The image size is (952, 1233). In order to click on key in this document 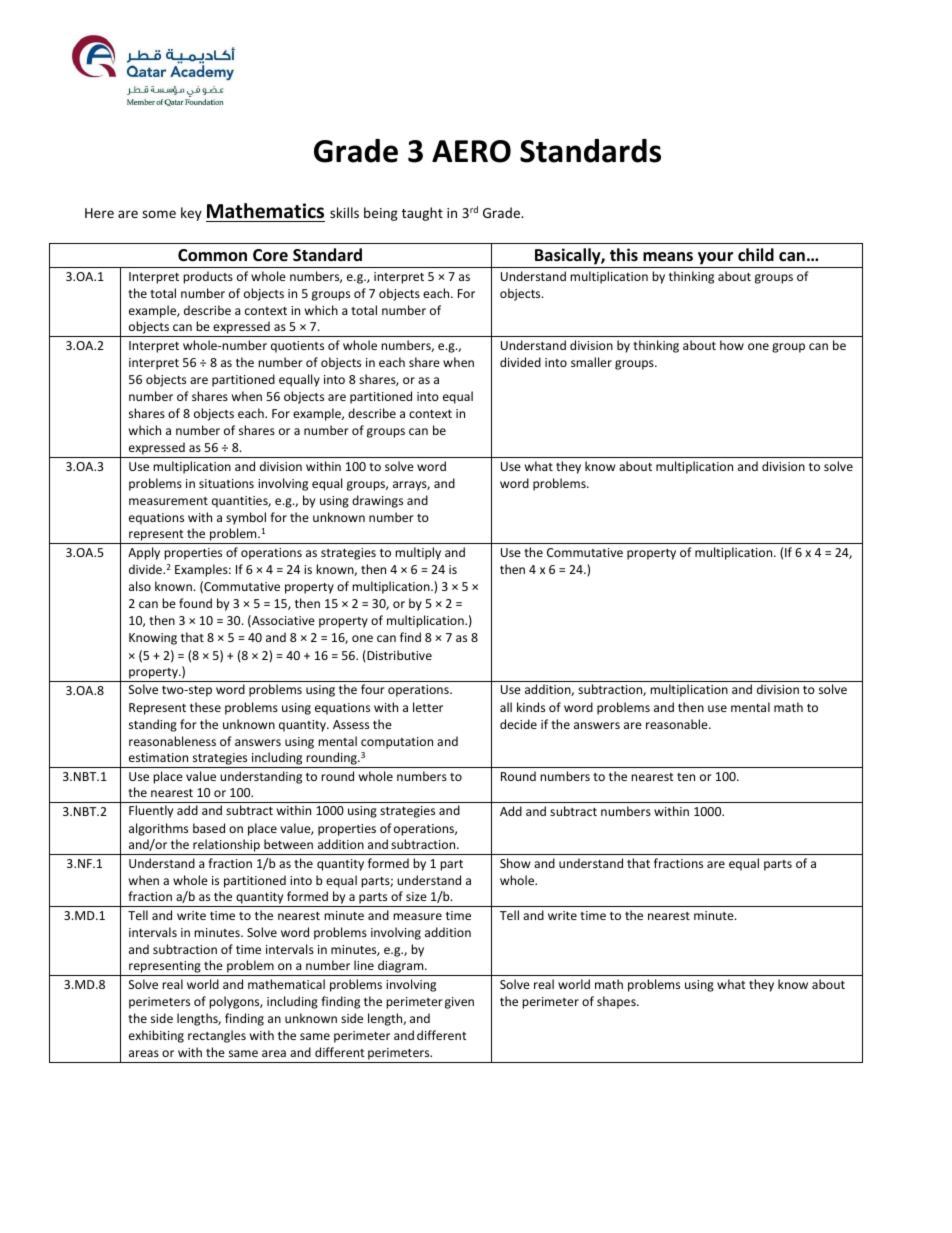, I will do `click(191, 214)`.
